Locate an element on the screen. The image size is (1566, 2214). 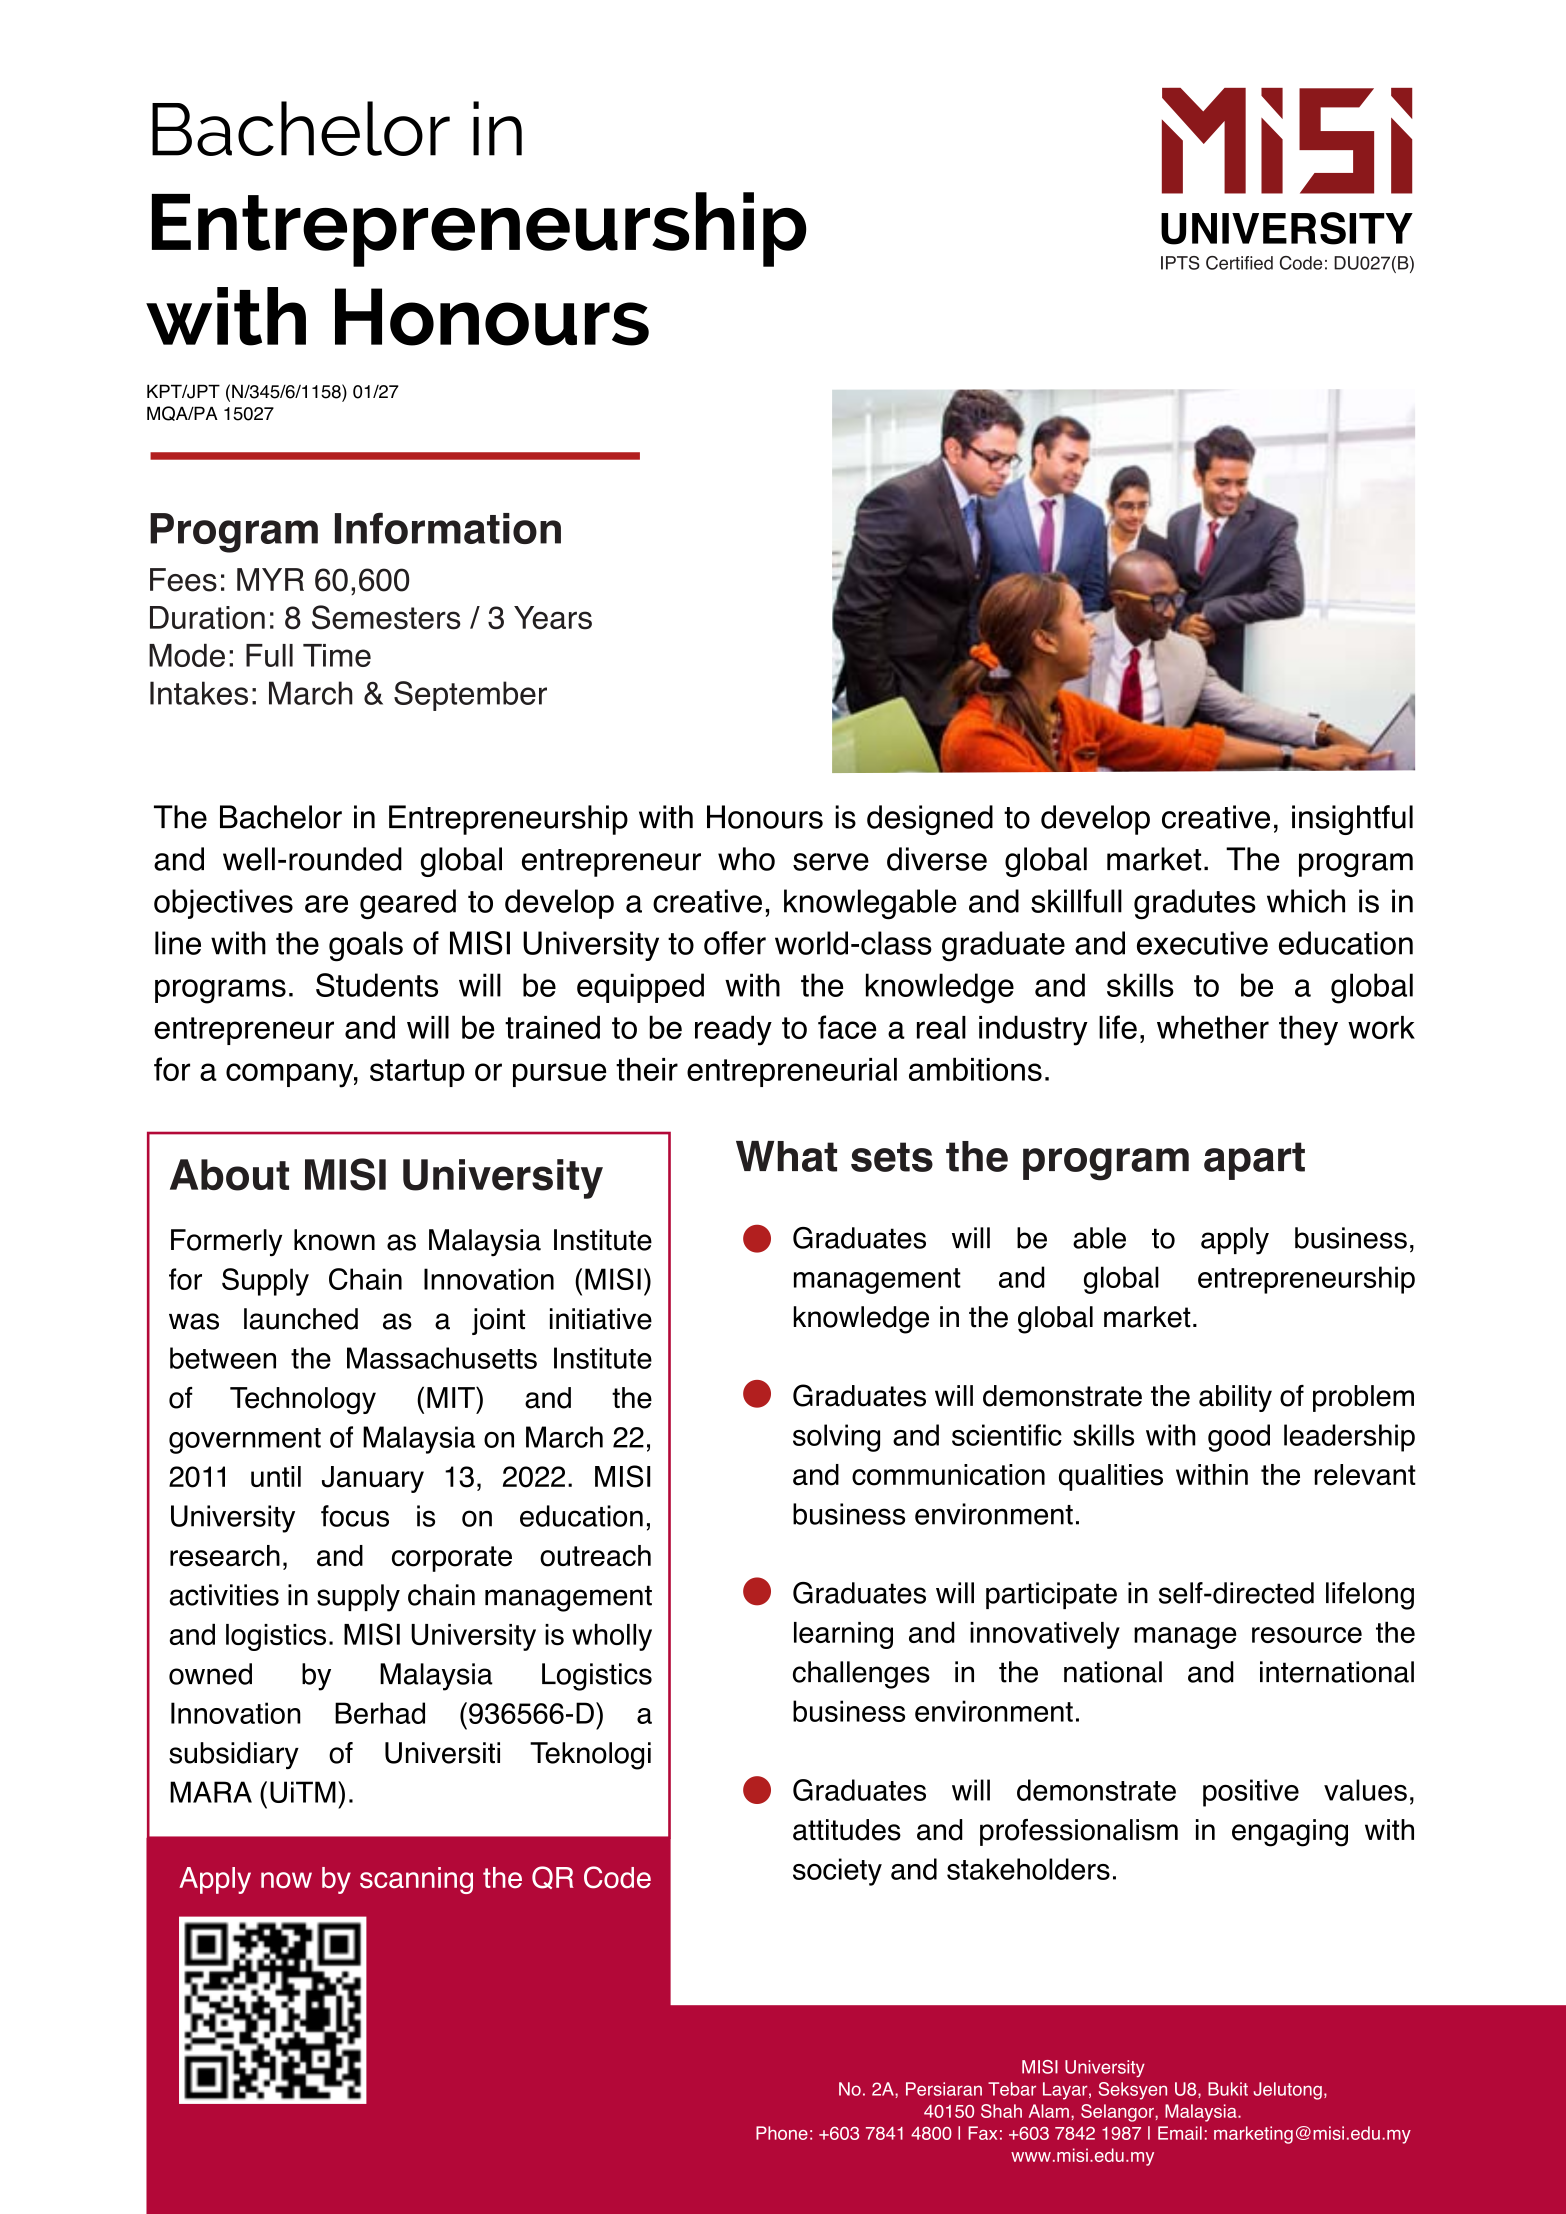
apart is located at coordinates (1254, 1161).
